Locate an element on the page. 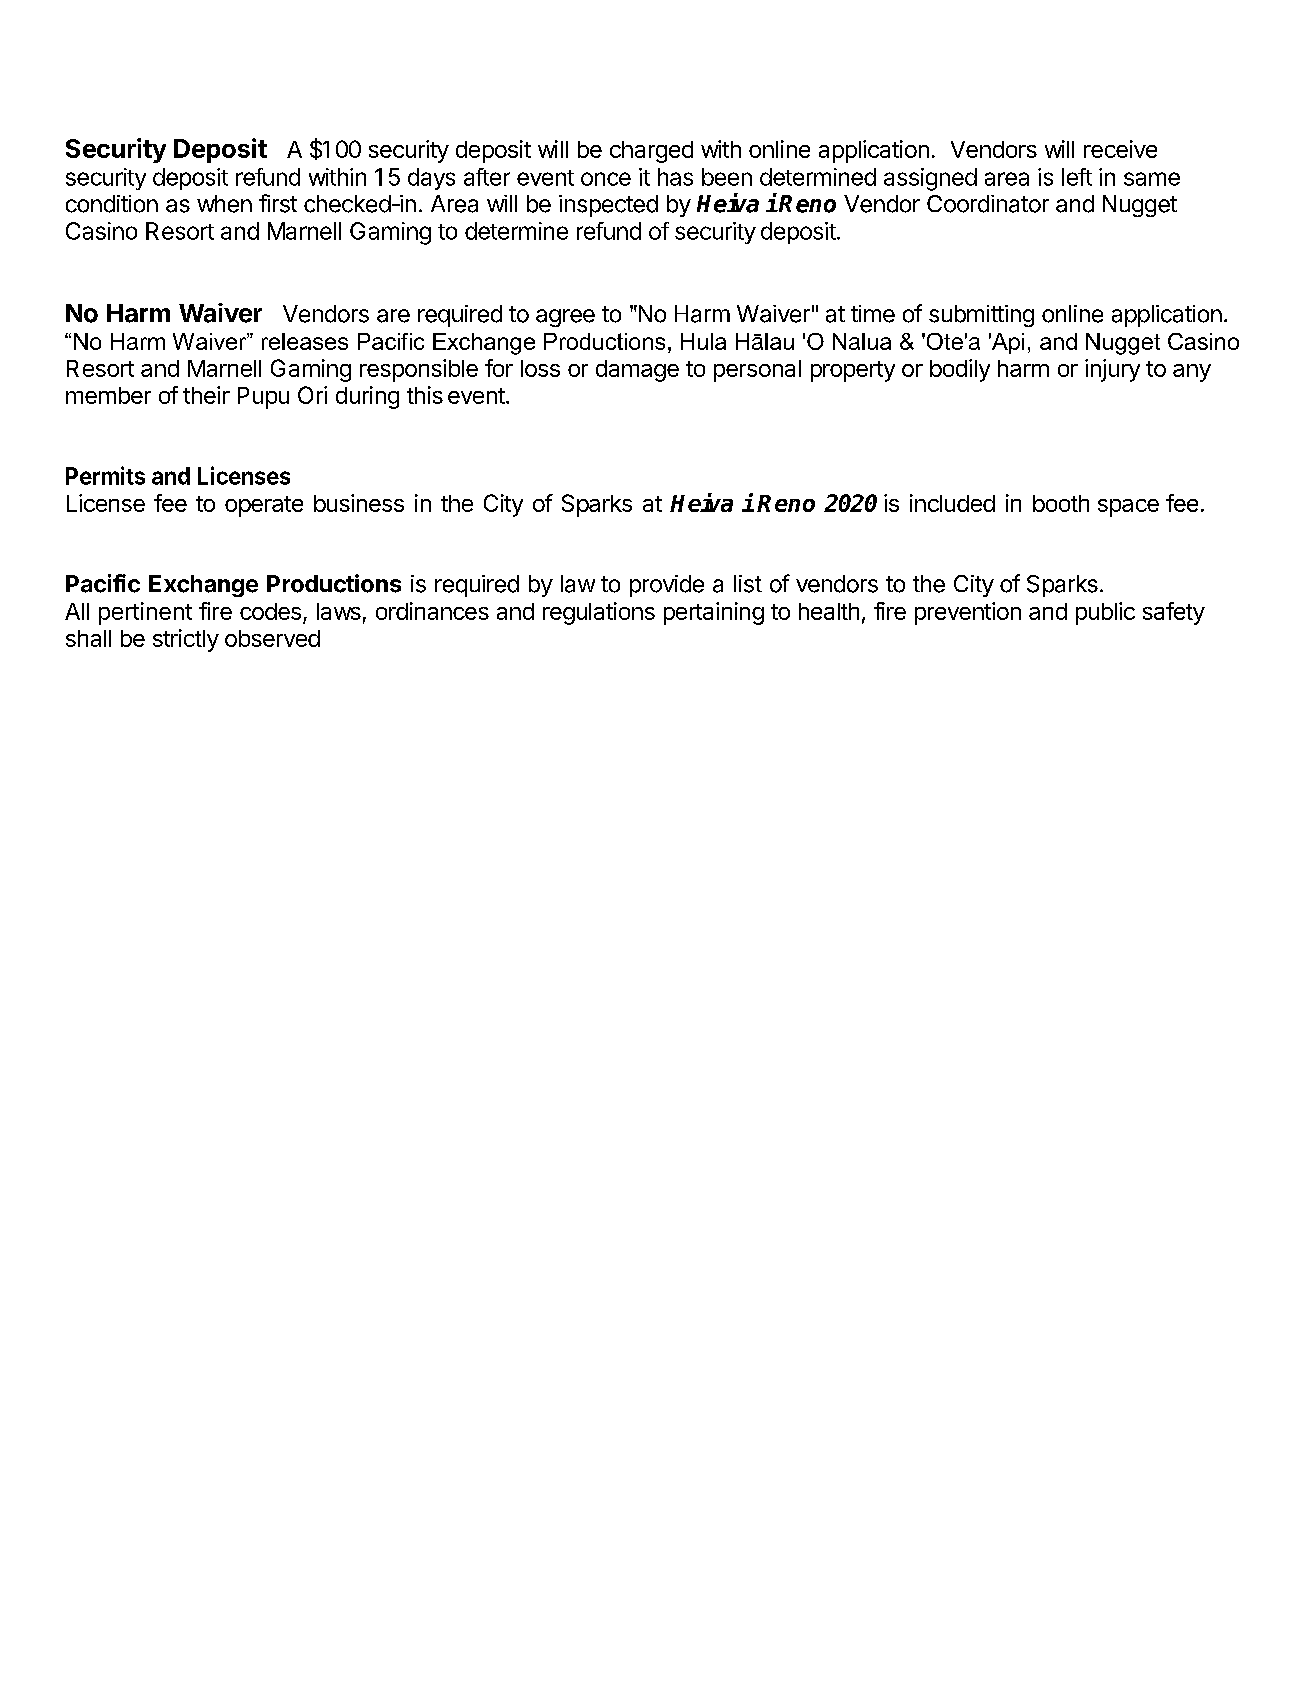  Permits is located at coordinates (105, 475).
